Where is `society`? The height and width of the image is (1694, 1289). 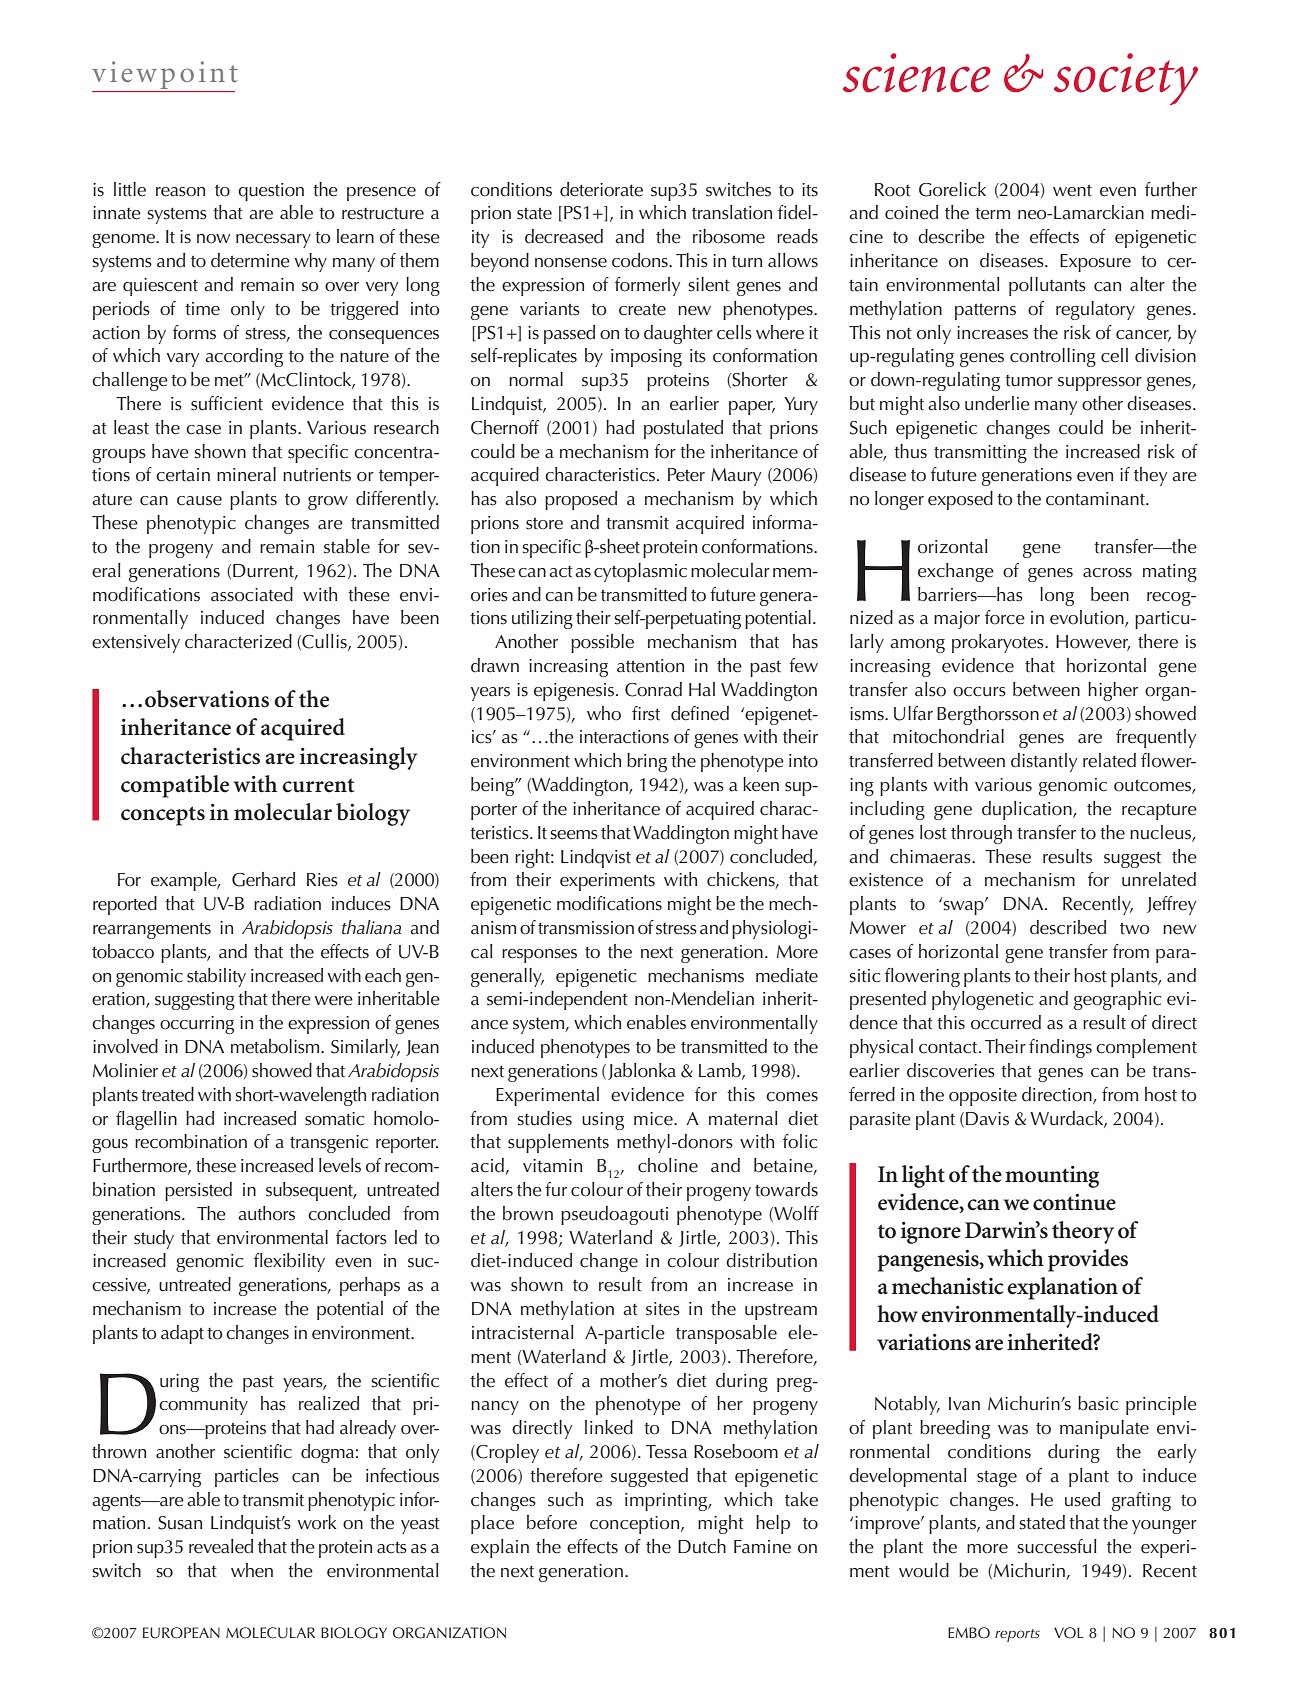
society is located at coordinates (1126, 79).
